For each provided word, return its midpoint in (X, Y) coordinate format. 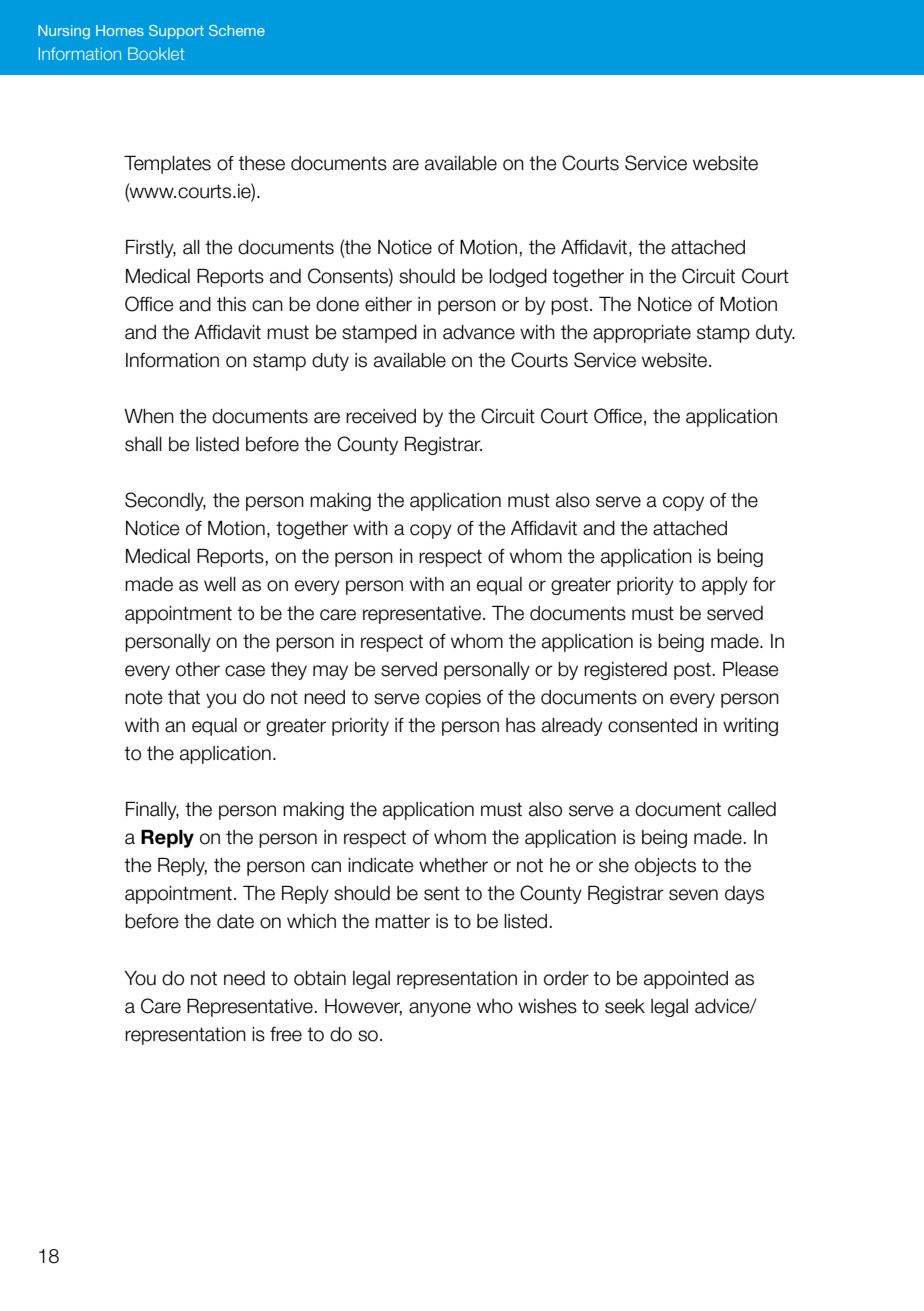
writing (750, 727)
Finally (152, 811)
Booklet (156, 53)
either (388, 304)
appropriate (642, 334)
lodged (518, 278)
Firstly (151, 249)
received (381, 416)
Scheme (237, 30)
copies (453, 699)
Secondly (165, 501)
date (235, 921)
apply (725, 586)
